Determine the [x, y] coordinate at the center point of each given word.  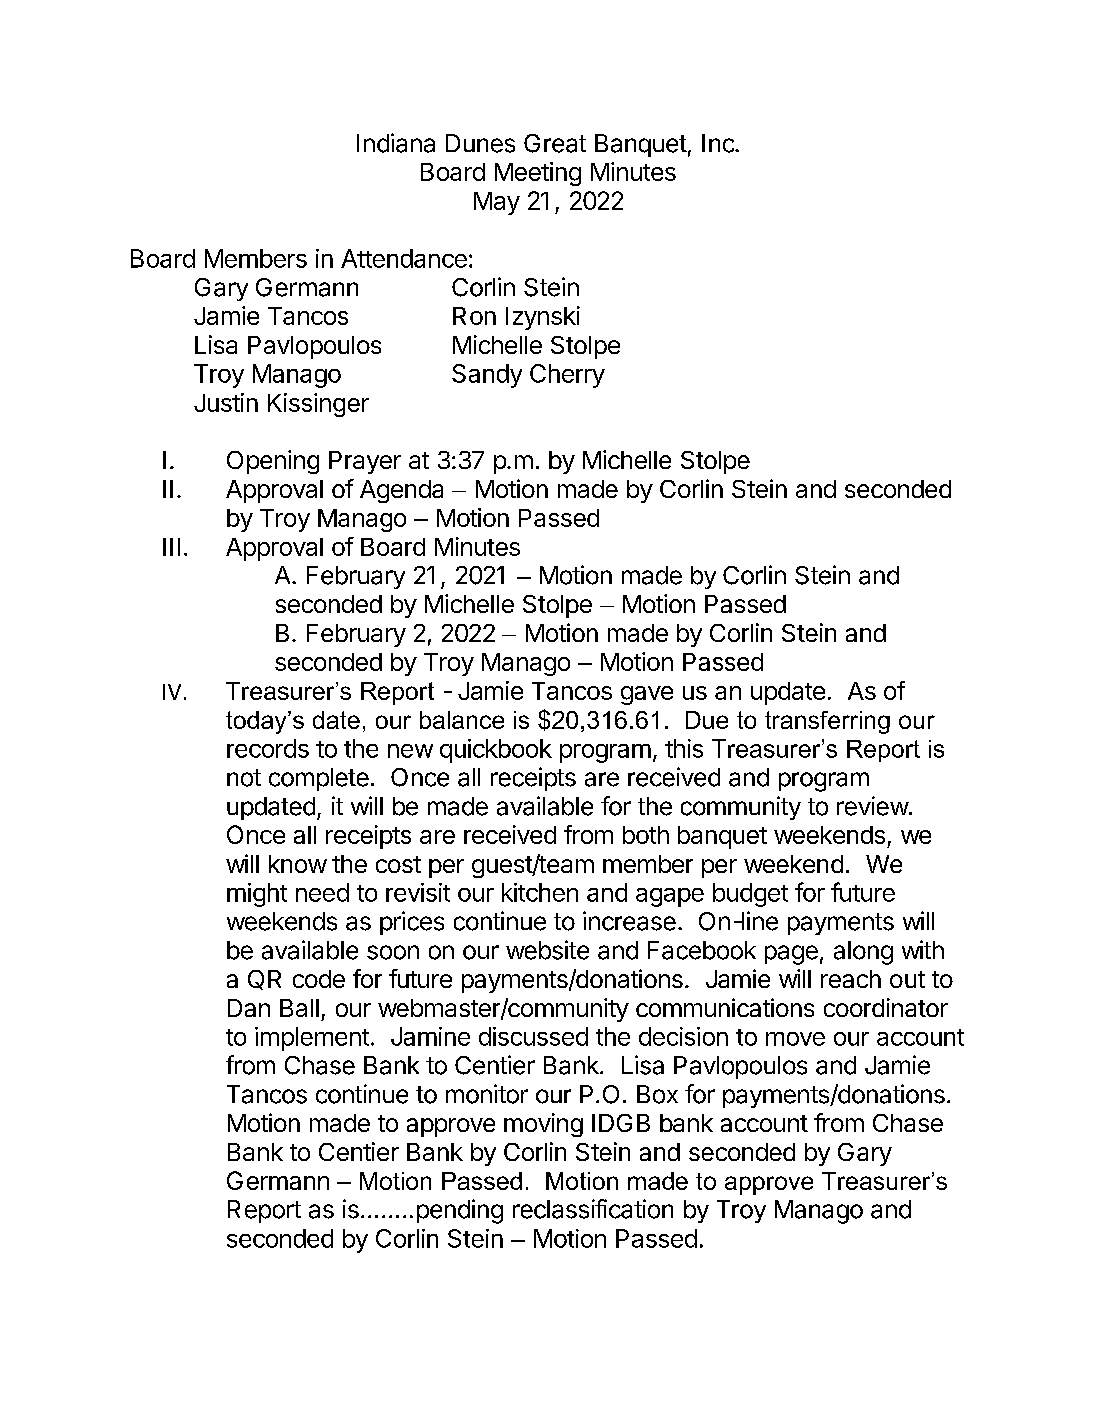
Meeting [538, 174]
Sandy [487, 376]
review [873, 806]
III [171, 547]
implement [312, 1039]
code [319, 979]
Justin [226, 402]
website [547, 950]
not [244, 778]
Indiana [396, 143]
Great [555, 143]
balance [462, 720]
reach [851, 979]
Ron [474, 316]
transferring [827, 722]
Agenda [401, 491]
